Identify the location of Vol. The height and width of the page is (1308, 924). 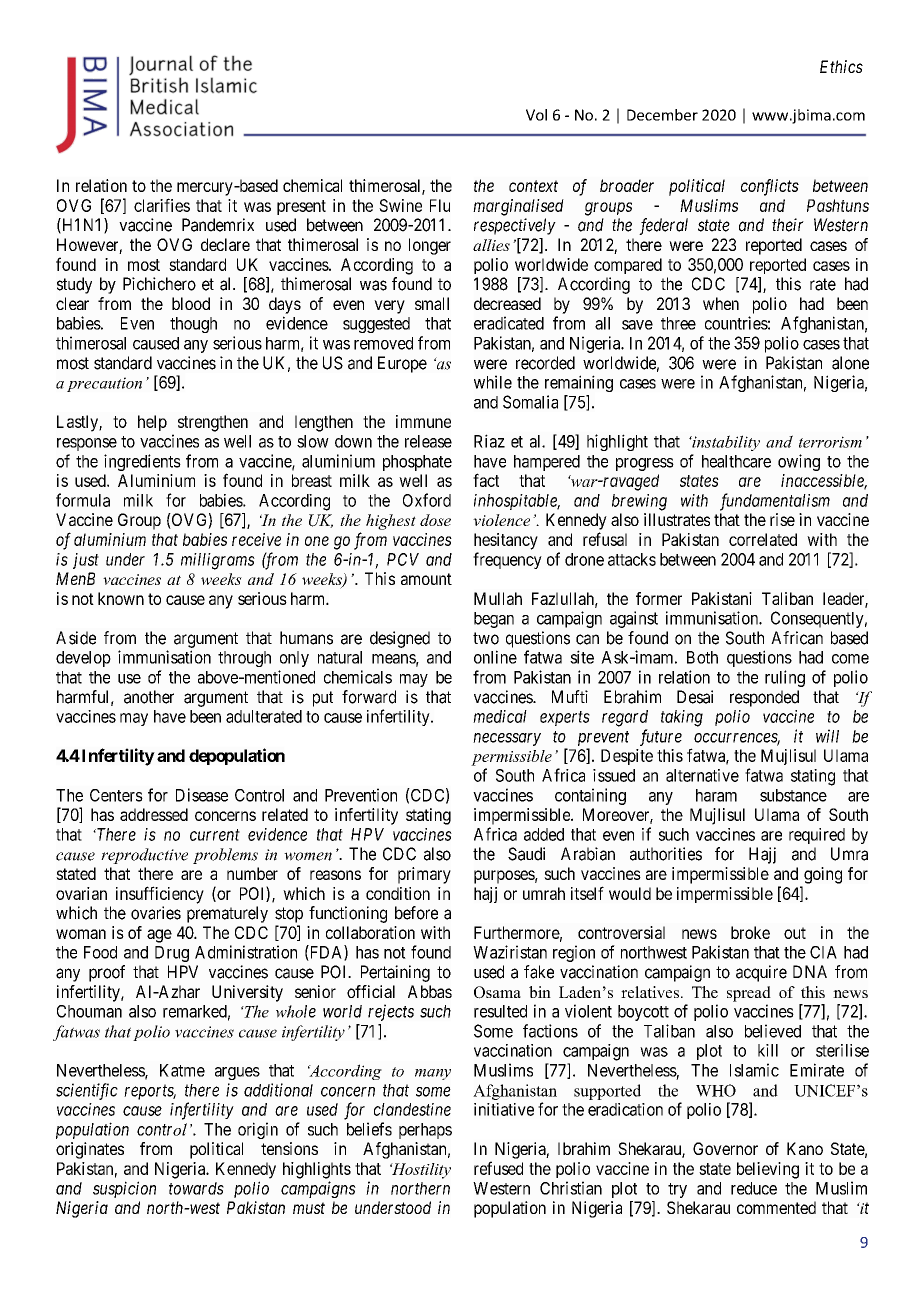
(536, 115).
